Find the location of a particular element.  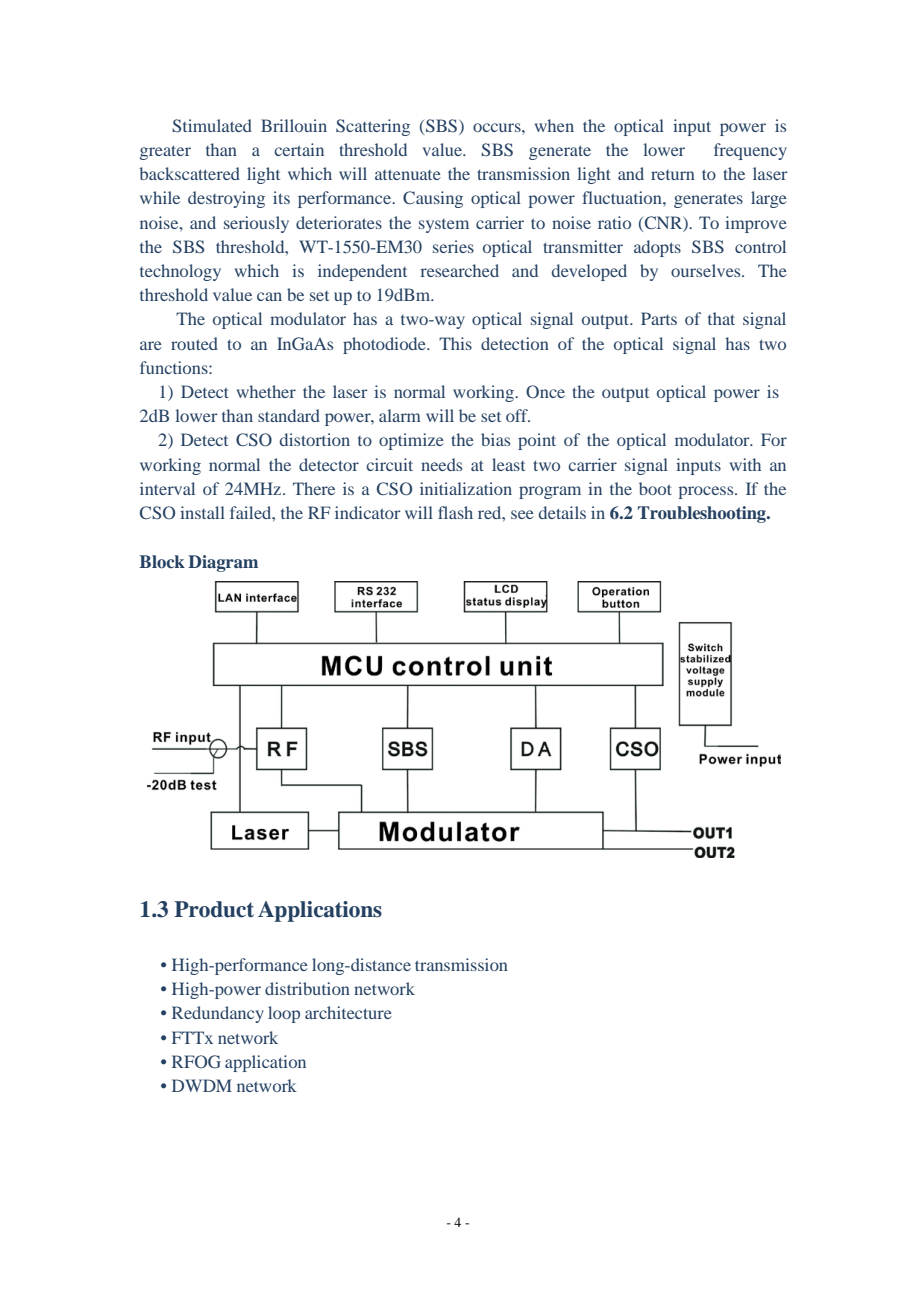

occurs is located at coordinates (498, 127).
